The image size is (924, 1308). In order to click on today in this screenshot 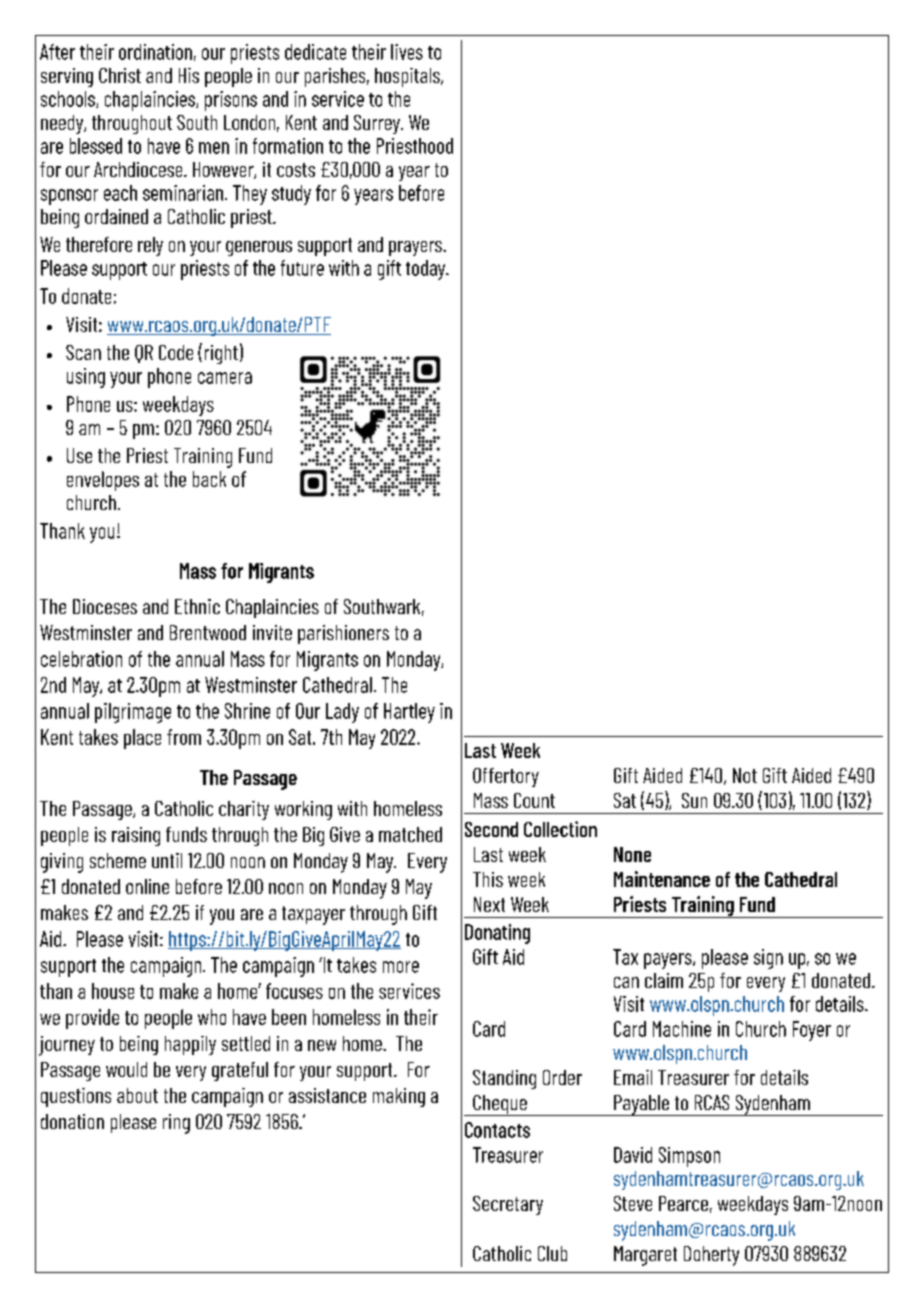, I will do `click(427, 270)`.
